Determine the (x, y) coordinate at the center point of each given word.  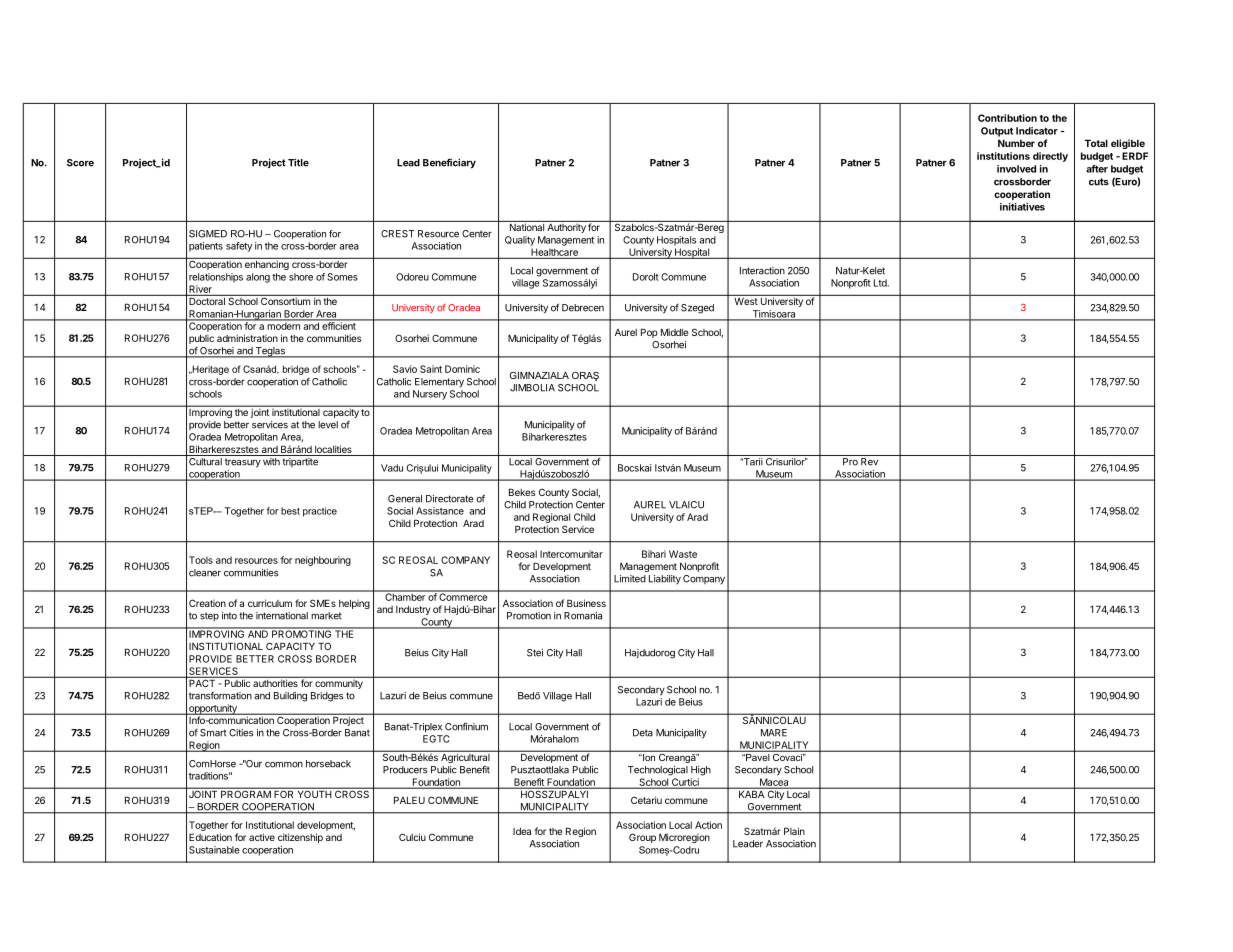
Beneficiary (449, 163)
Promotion (529, 616)
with (271, 462)
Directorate (450, 499)
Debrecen (583, 308)
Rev (869, 462)
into (229, 616)
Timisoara (774, 315)
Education (210, 837)
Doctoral (207, 301)
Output (997, 132)
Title (298, 162)
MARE (774, 733)
